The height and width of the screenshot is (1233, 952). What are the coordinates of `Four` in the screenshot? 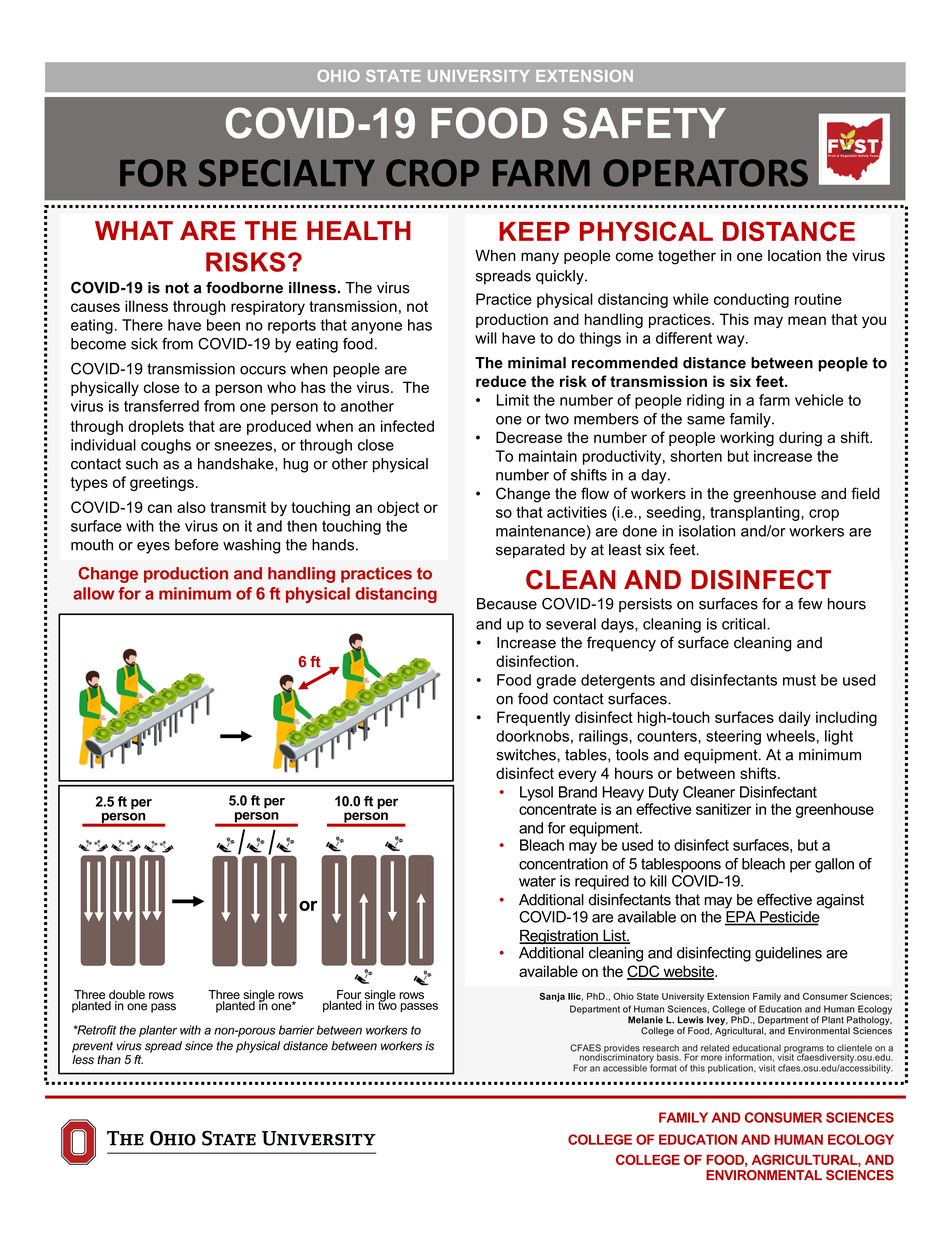 It's located at (349, 996).
